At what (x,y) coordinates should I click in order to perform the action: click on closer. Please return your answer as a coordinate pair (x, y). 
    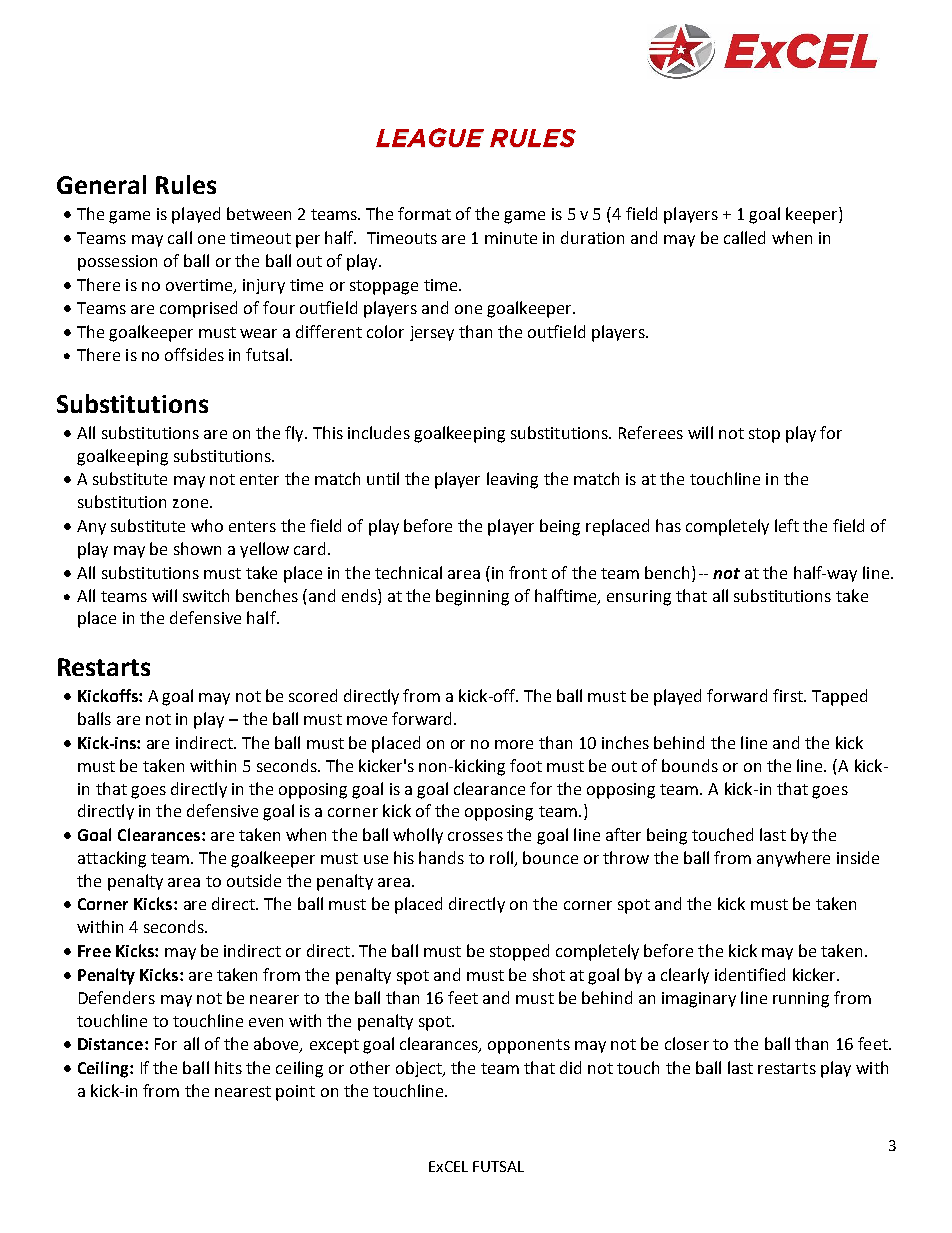
    Looking at the image, I should click on (687, 1043).
